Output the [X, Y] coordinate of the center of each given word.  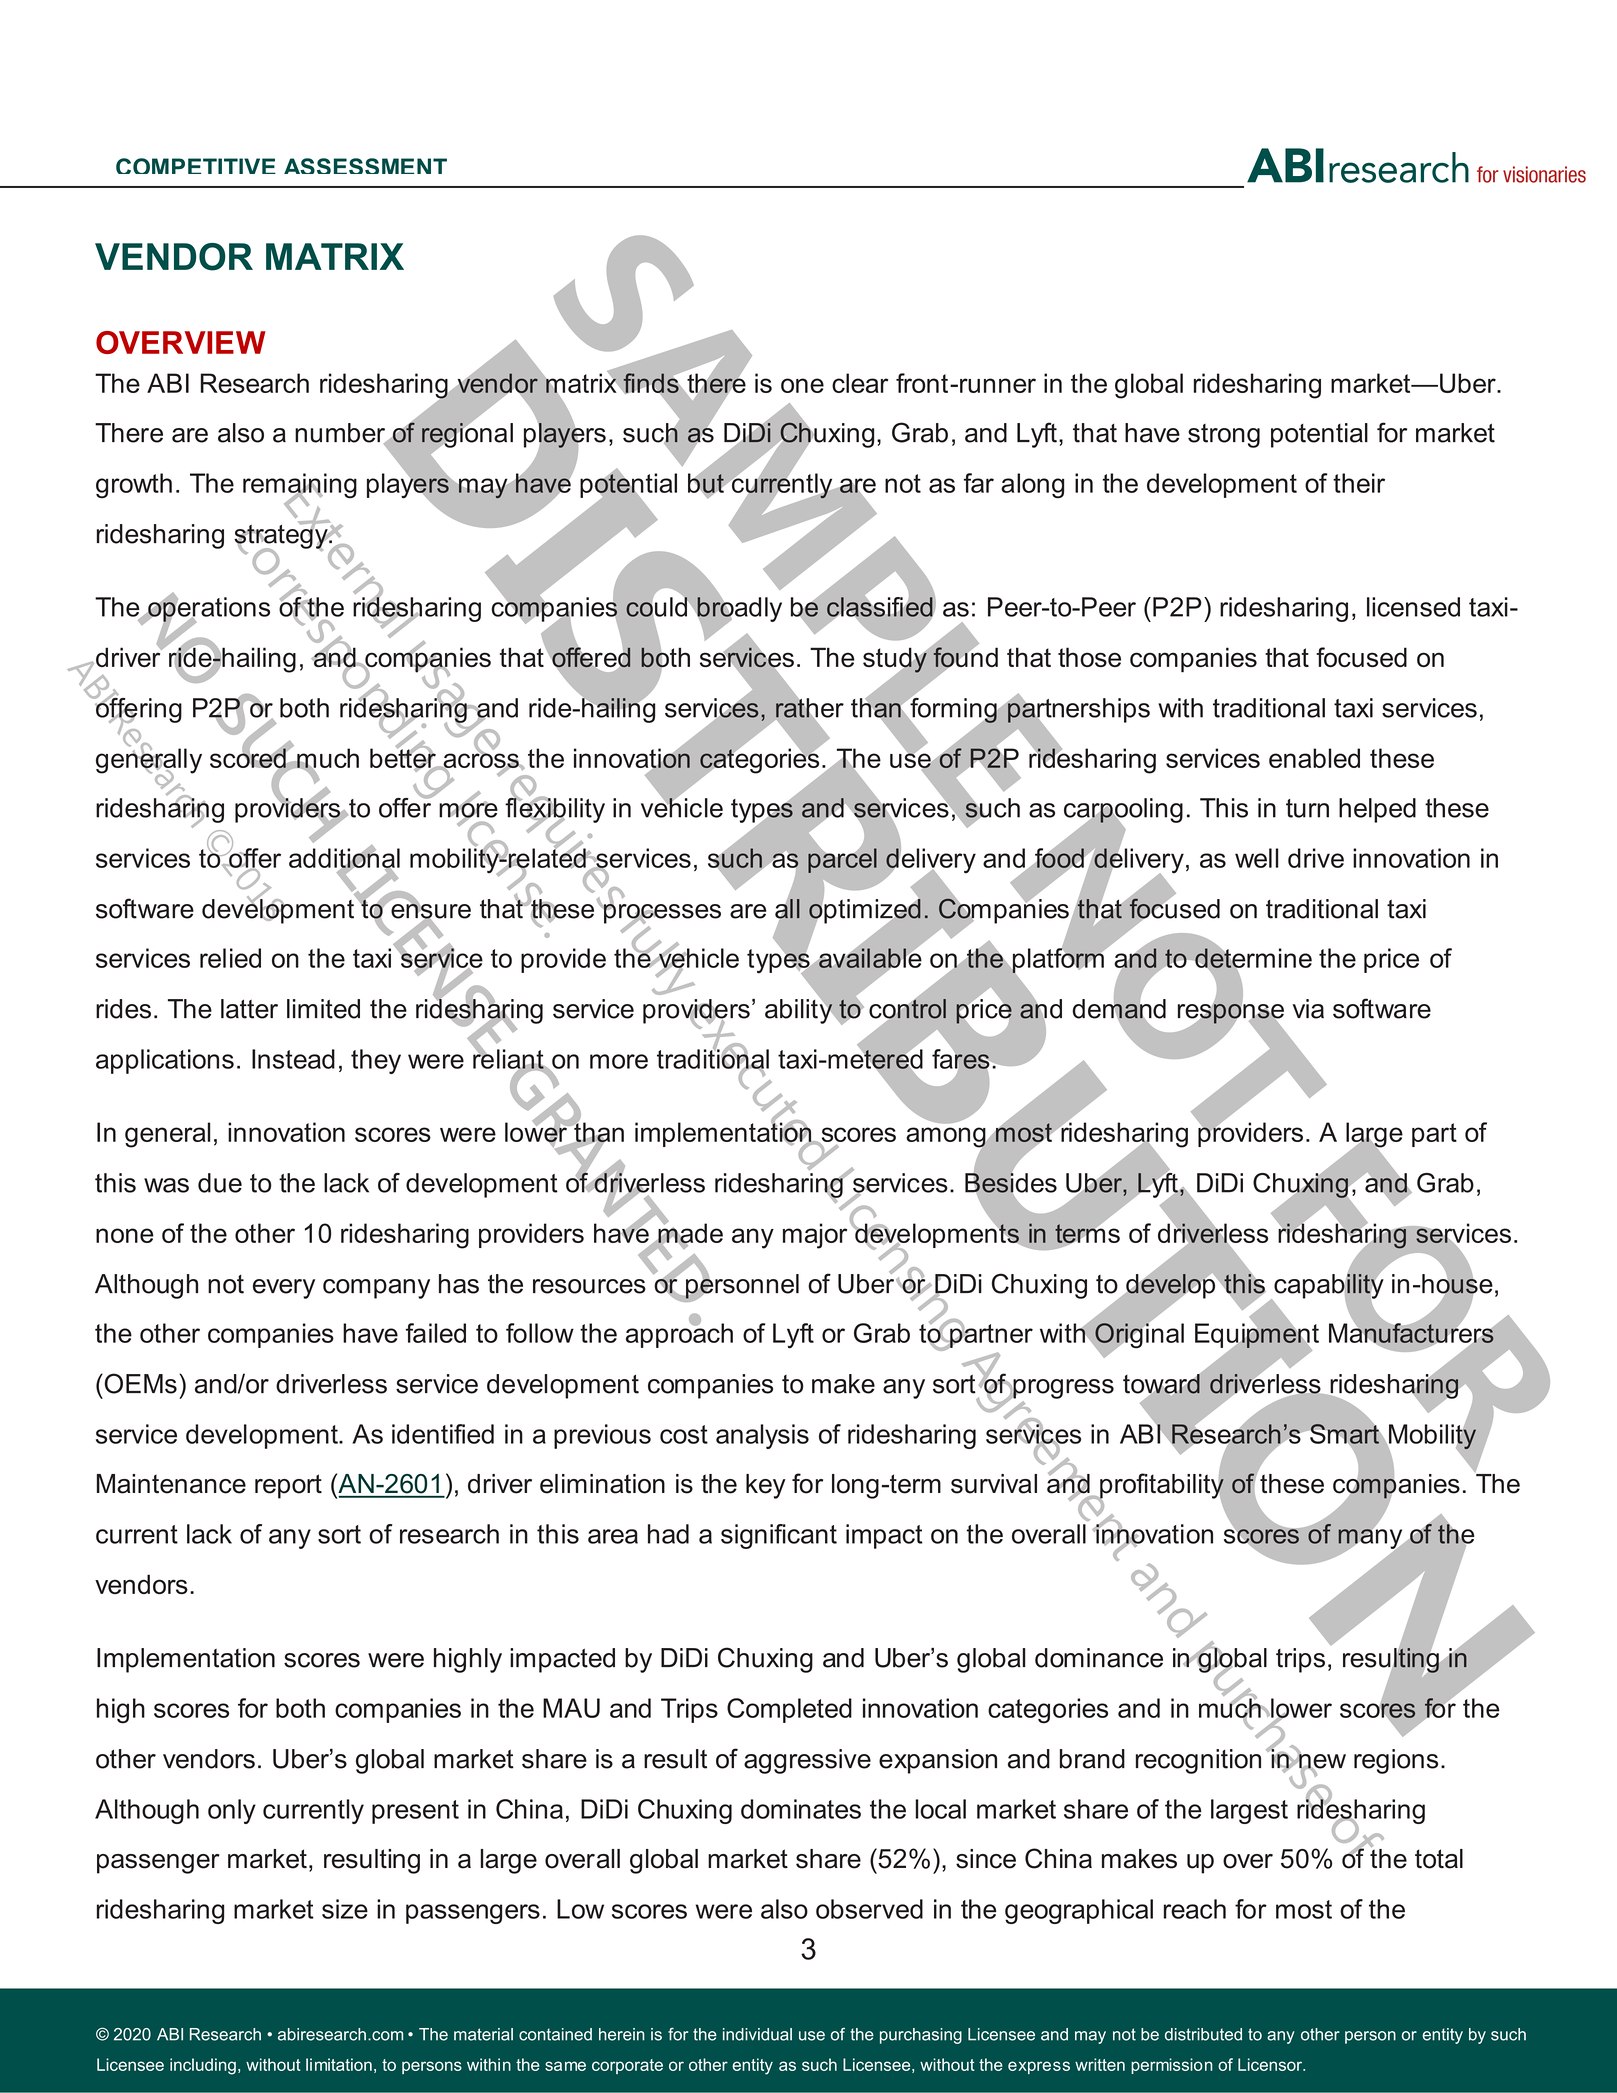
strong [1224, 436]
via [1308, 1009]
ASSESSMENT [365, 166]
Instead [293, 1059]
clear [860, 383]
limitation [339, 2064]
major [815, 1236]
